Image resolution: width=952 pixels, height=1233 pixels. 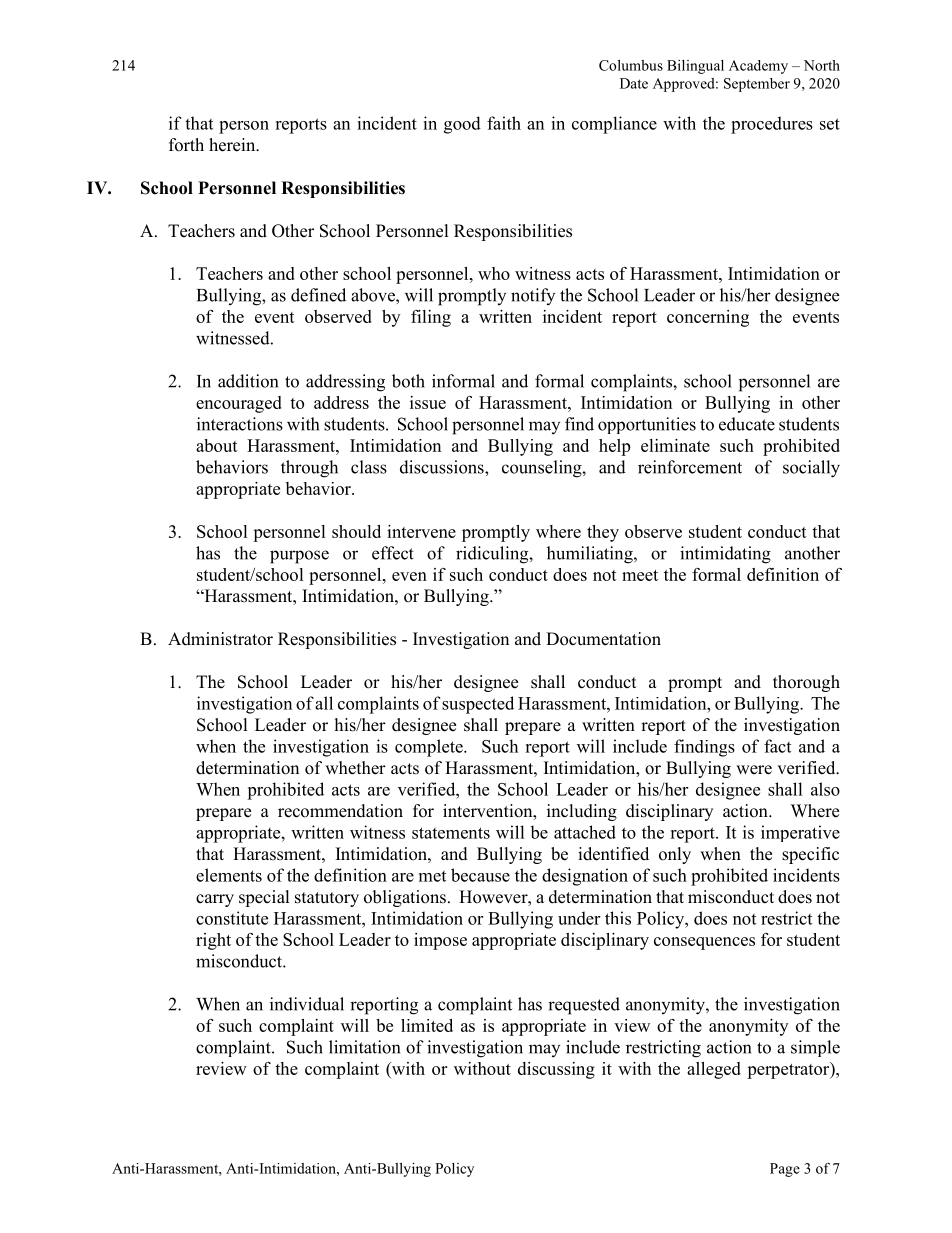 I want to click on concerning, so click(x=708, y=318).
